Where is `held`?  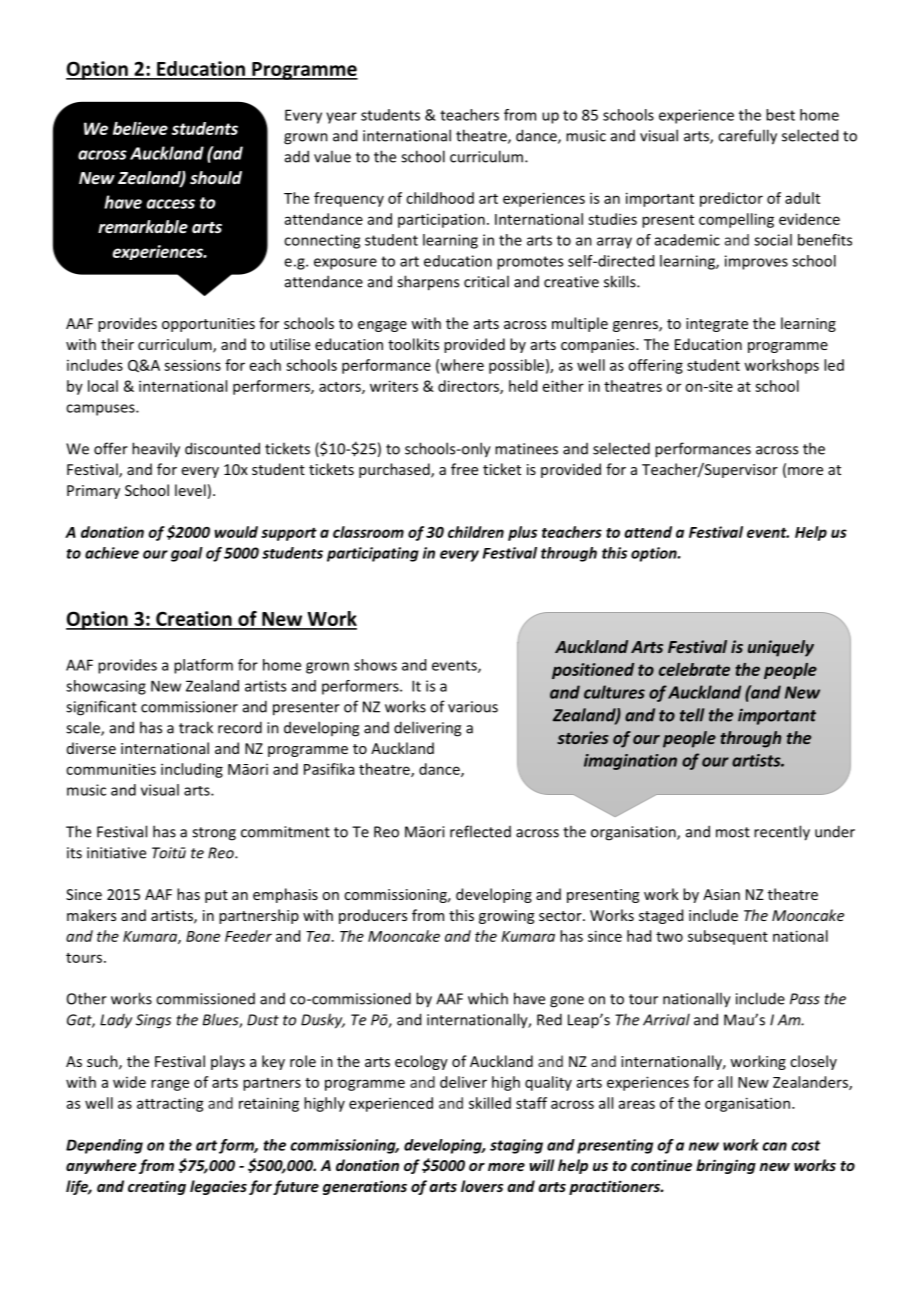 held is located at coordinates (523, 386).
